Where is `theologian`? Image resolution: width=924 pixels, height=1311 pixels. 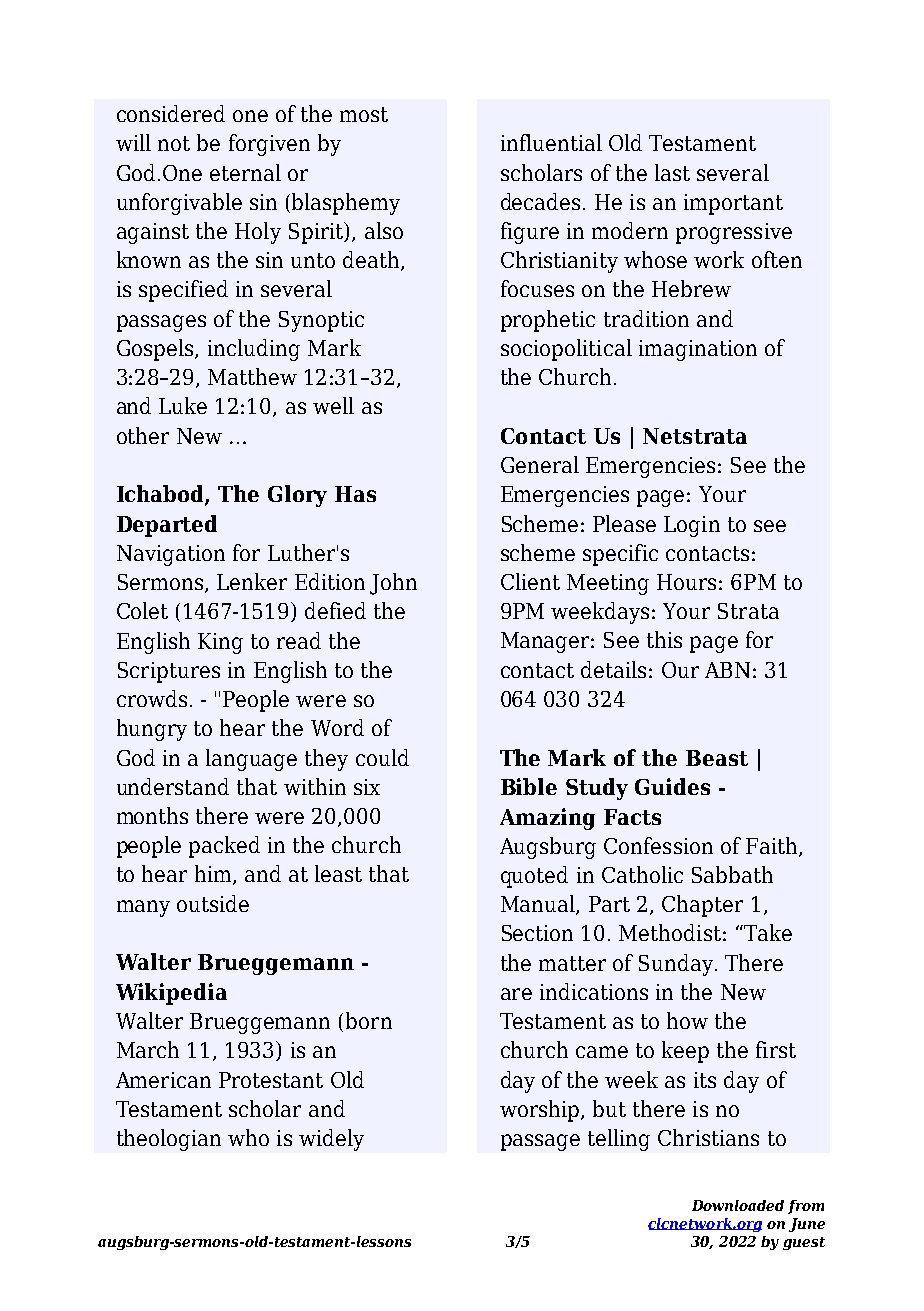 theologian is located at coordinates (169, 1140).
